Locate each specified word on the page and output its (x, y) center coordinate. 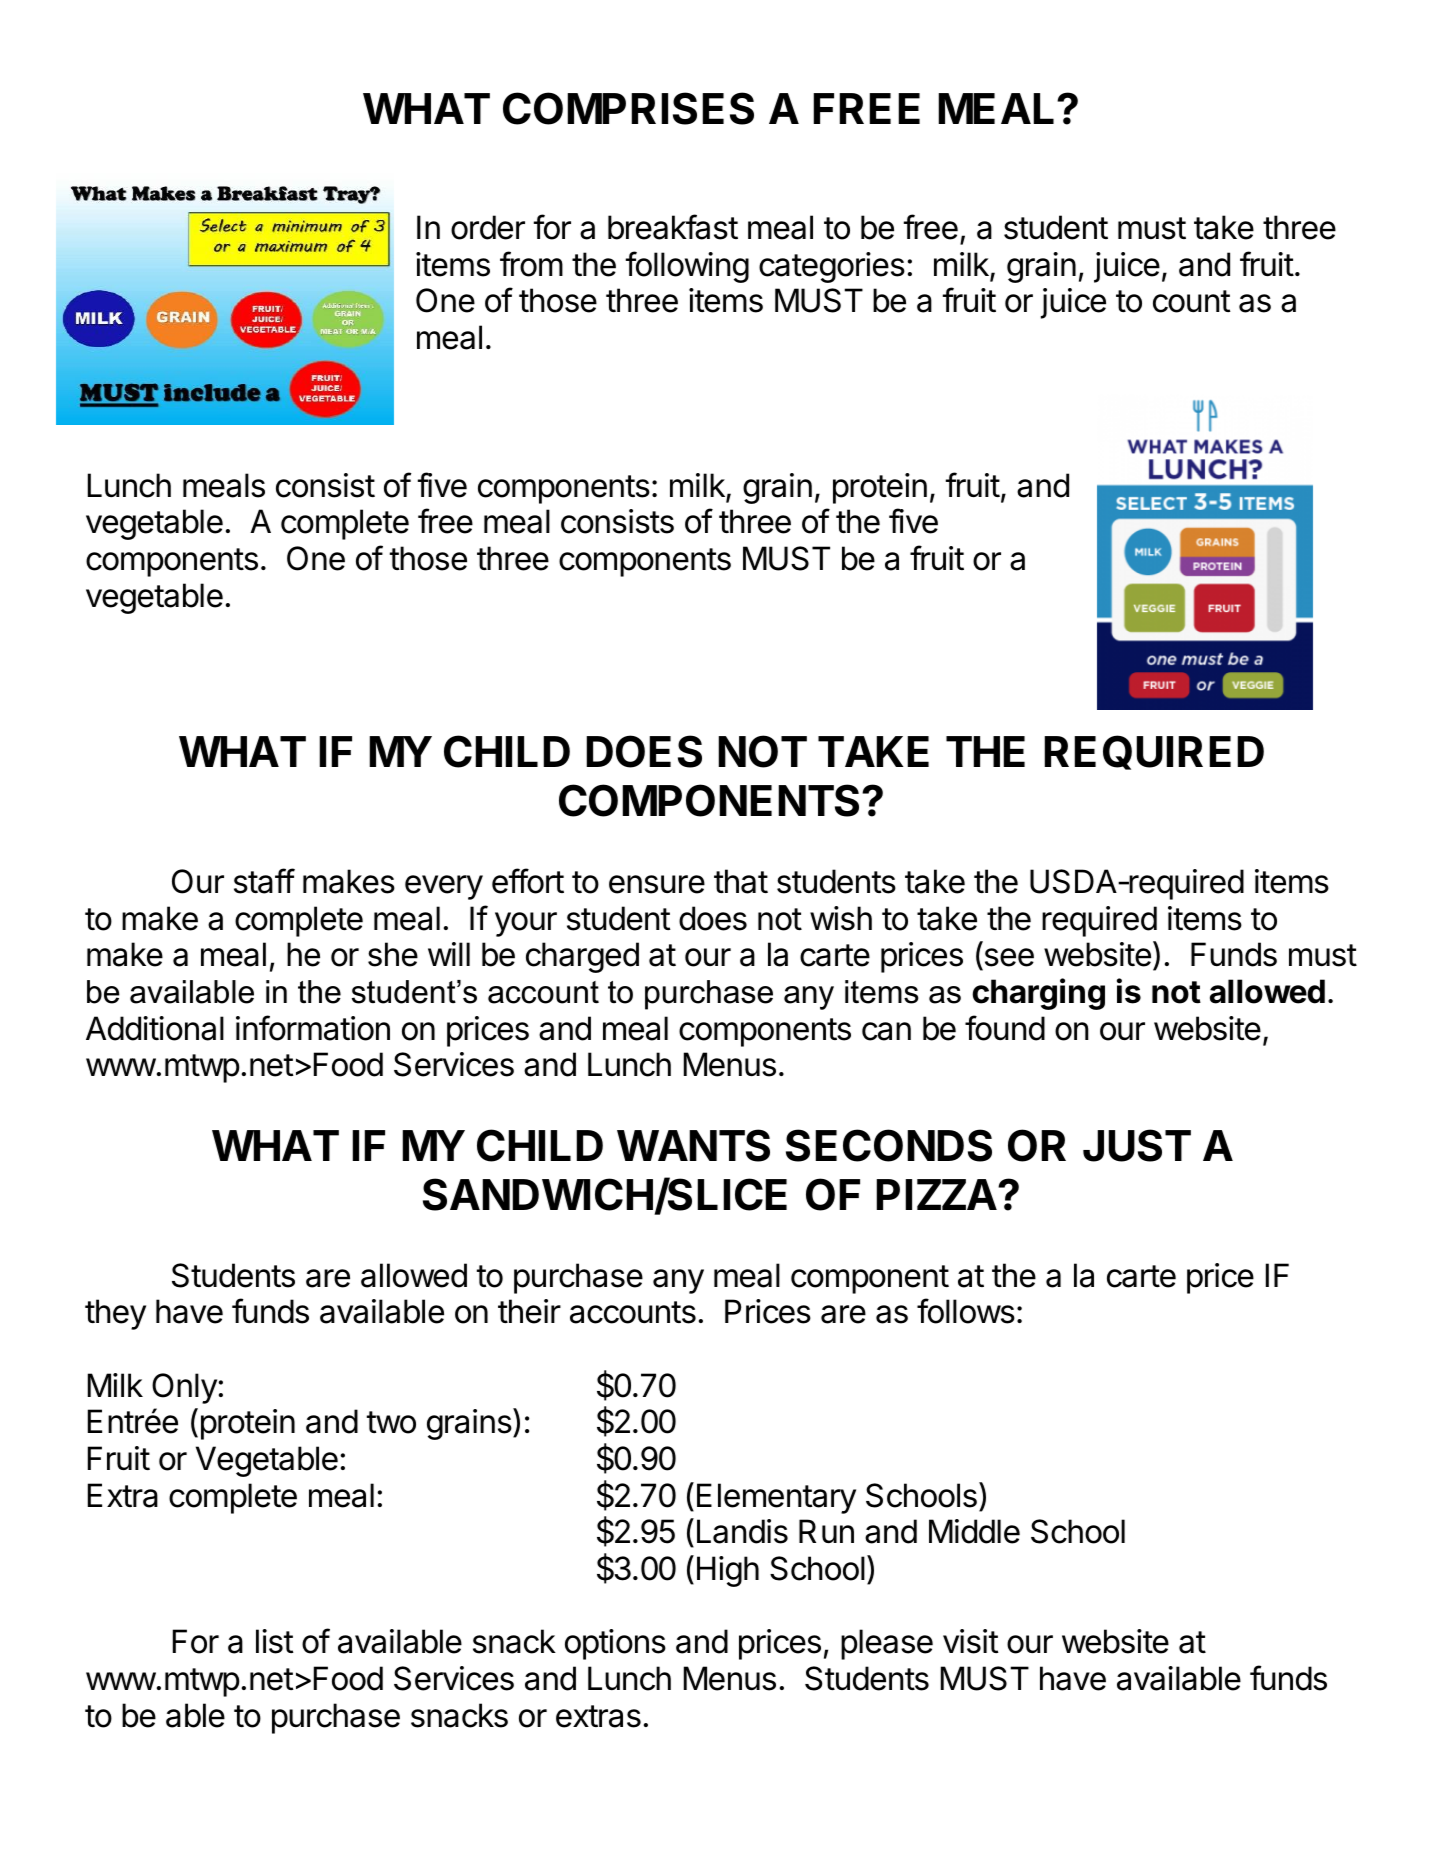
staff (264, 881)
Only (184, 1388)
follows (966, 1311)
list (275, 1641)
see (1008, 959)
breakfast (673, 227)
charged (582, 957)
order (488, 227)
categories (832, 267)
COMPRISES (628, 108)
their (529, 1311)
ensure (657, 884)
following (687, 267)
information (313, 1028)
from (531, 264)
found (1005, 1028)
